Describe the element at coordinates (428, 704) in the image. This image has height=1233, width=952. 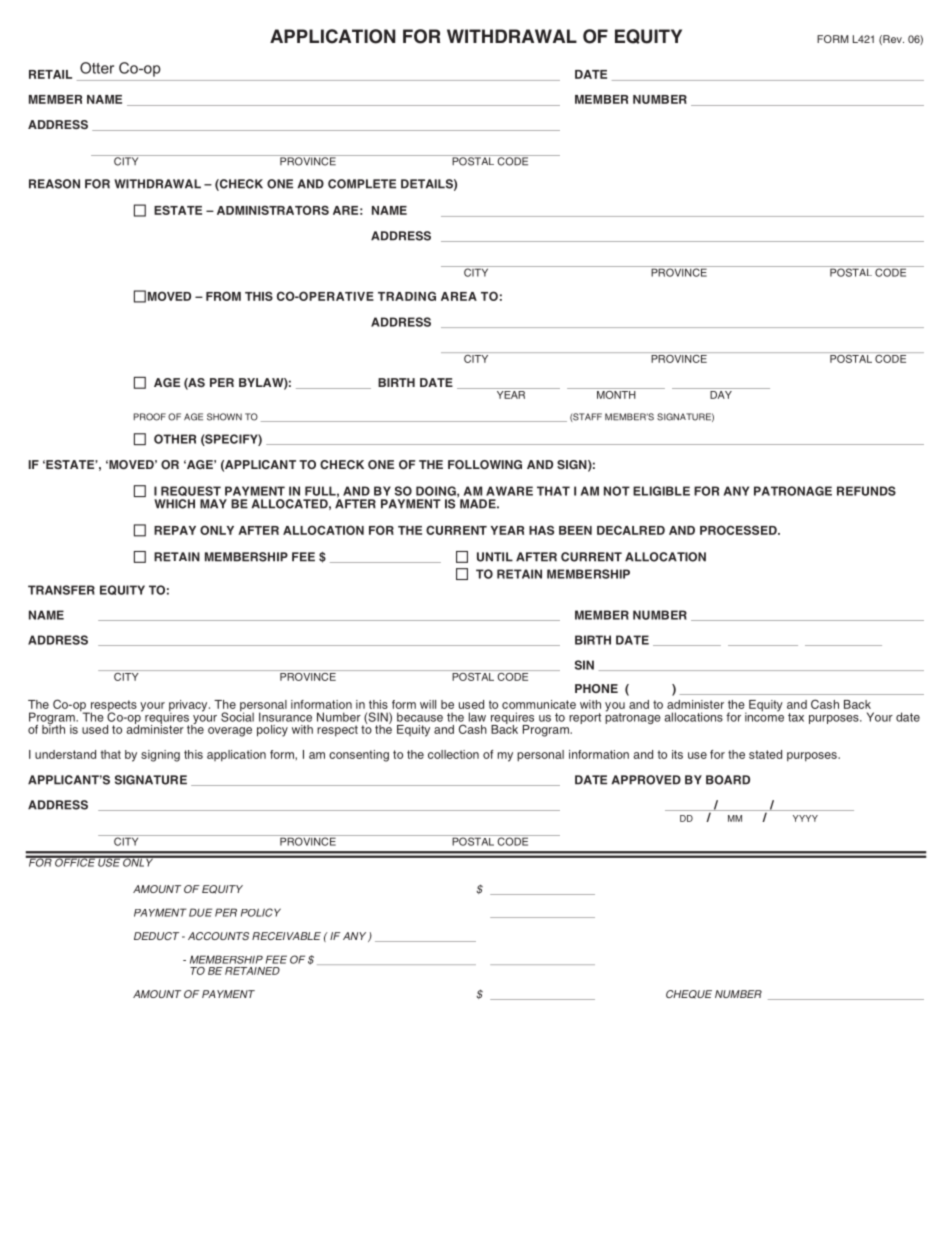
I see `will` at that location.
